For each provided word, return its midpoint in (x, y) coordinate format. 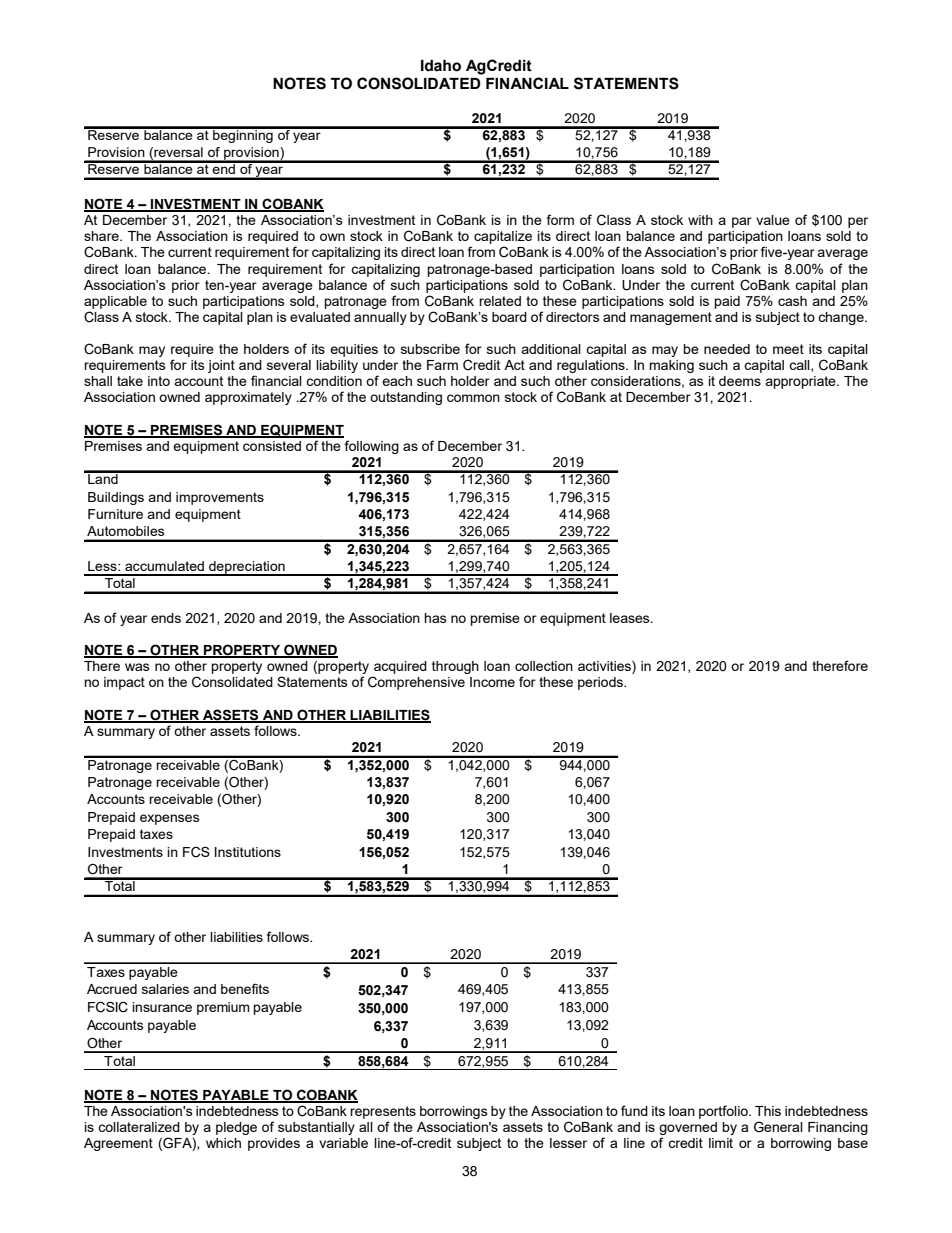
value (773, 220)
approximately (248, 398)
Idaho (441, 66)
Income (492, 682)
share (102, 236)
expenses (169, 819)
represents (383, 1112)
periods (601, 683)
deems (740, 381)
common (473, 398)
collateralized (139, 1127)
